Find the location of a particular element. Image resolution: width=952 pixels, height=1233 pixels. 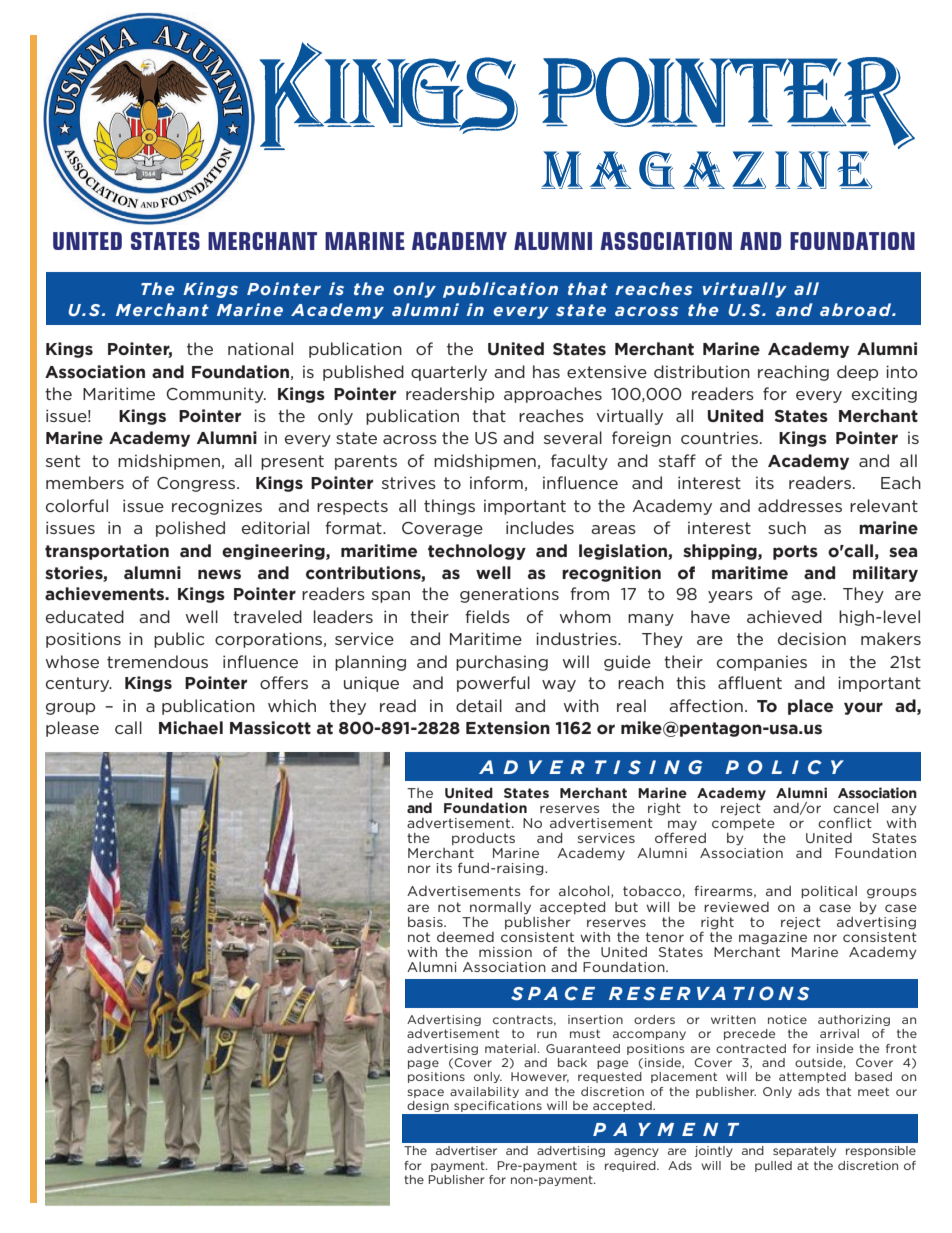

quarterly is located at coordinates (449, 373).
